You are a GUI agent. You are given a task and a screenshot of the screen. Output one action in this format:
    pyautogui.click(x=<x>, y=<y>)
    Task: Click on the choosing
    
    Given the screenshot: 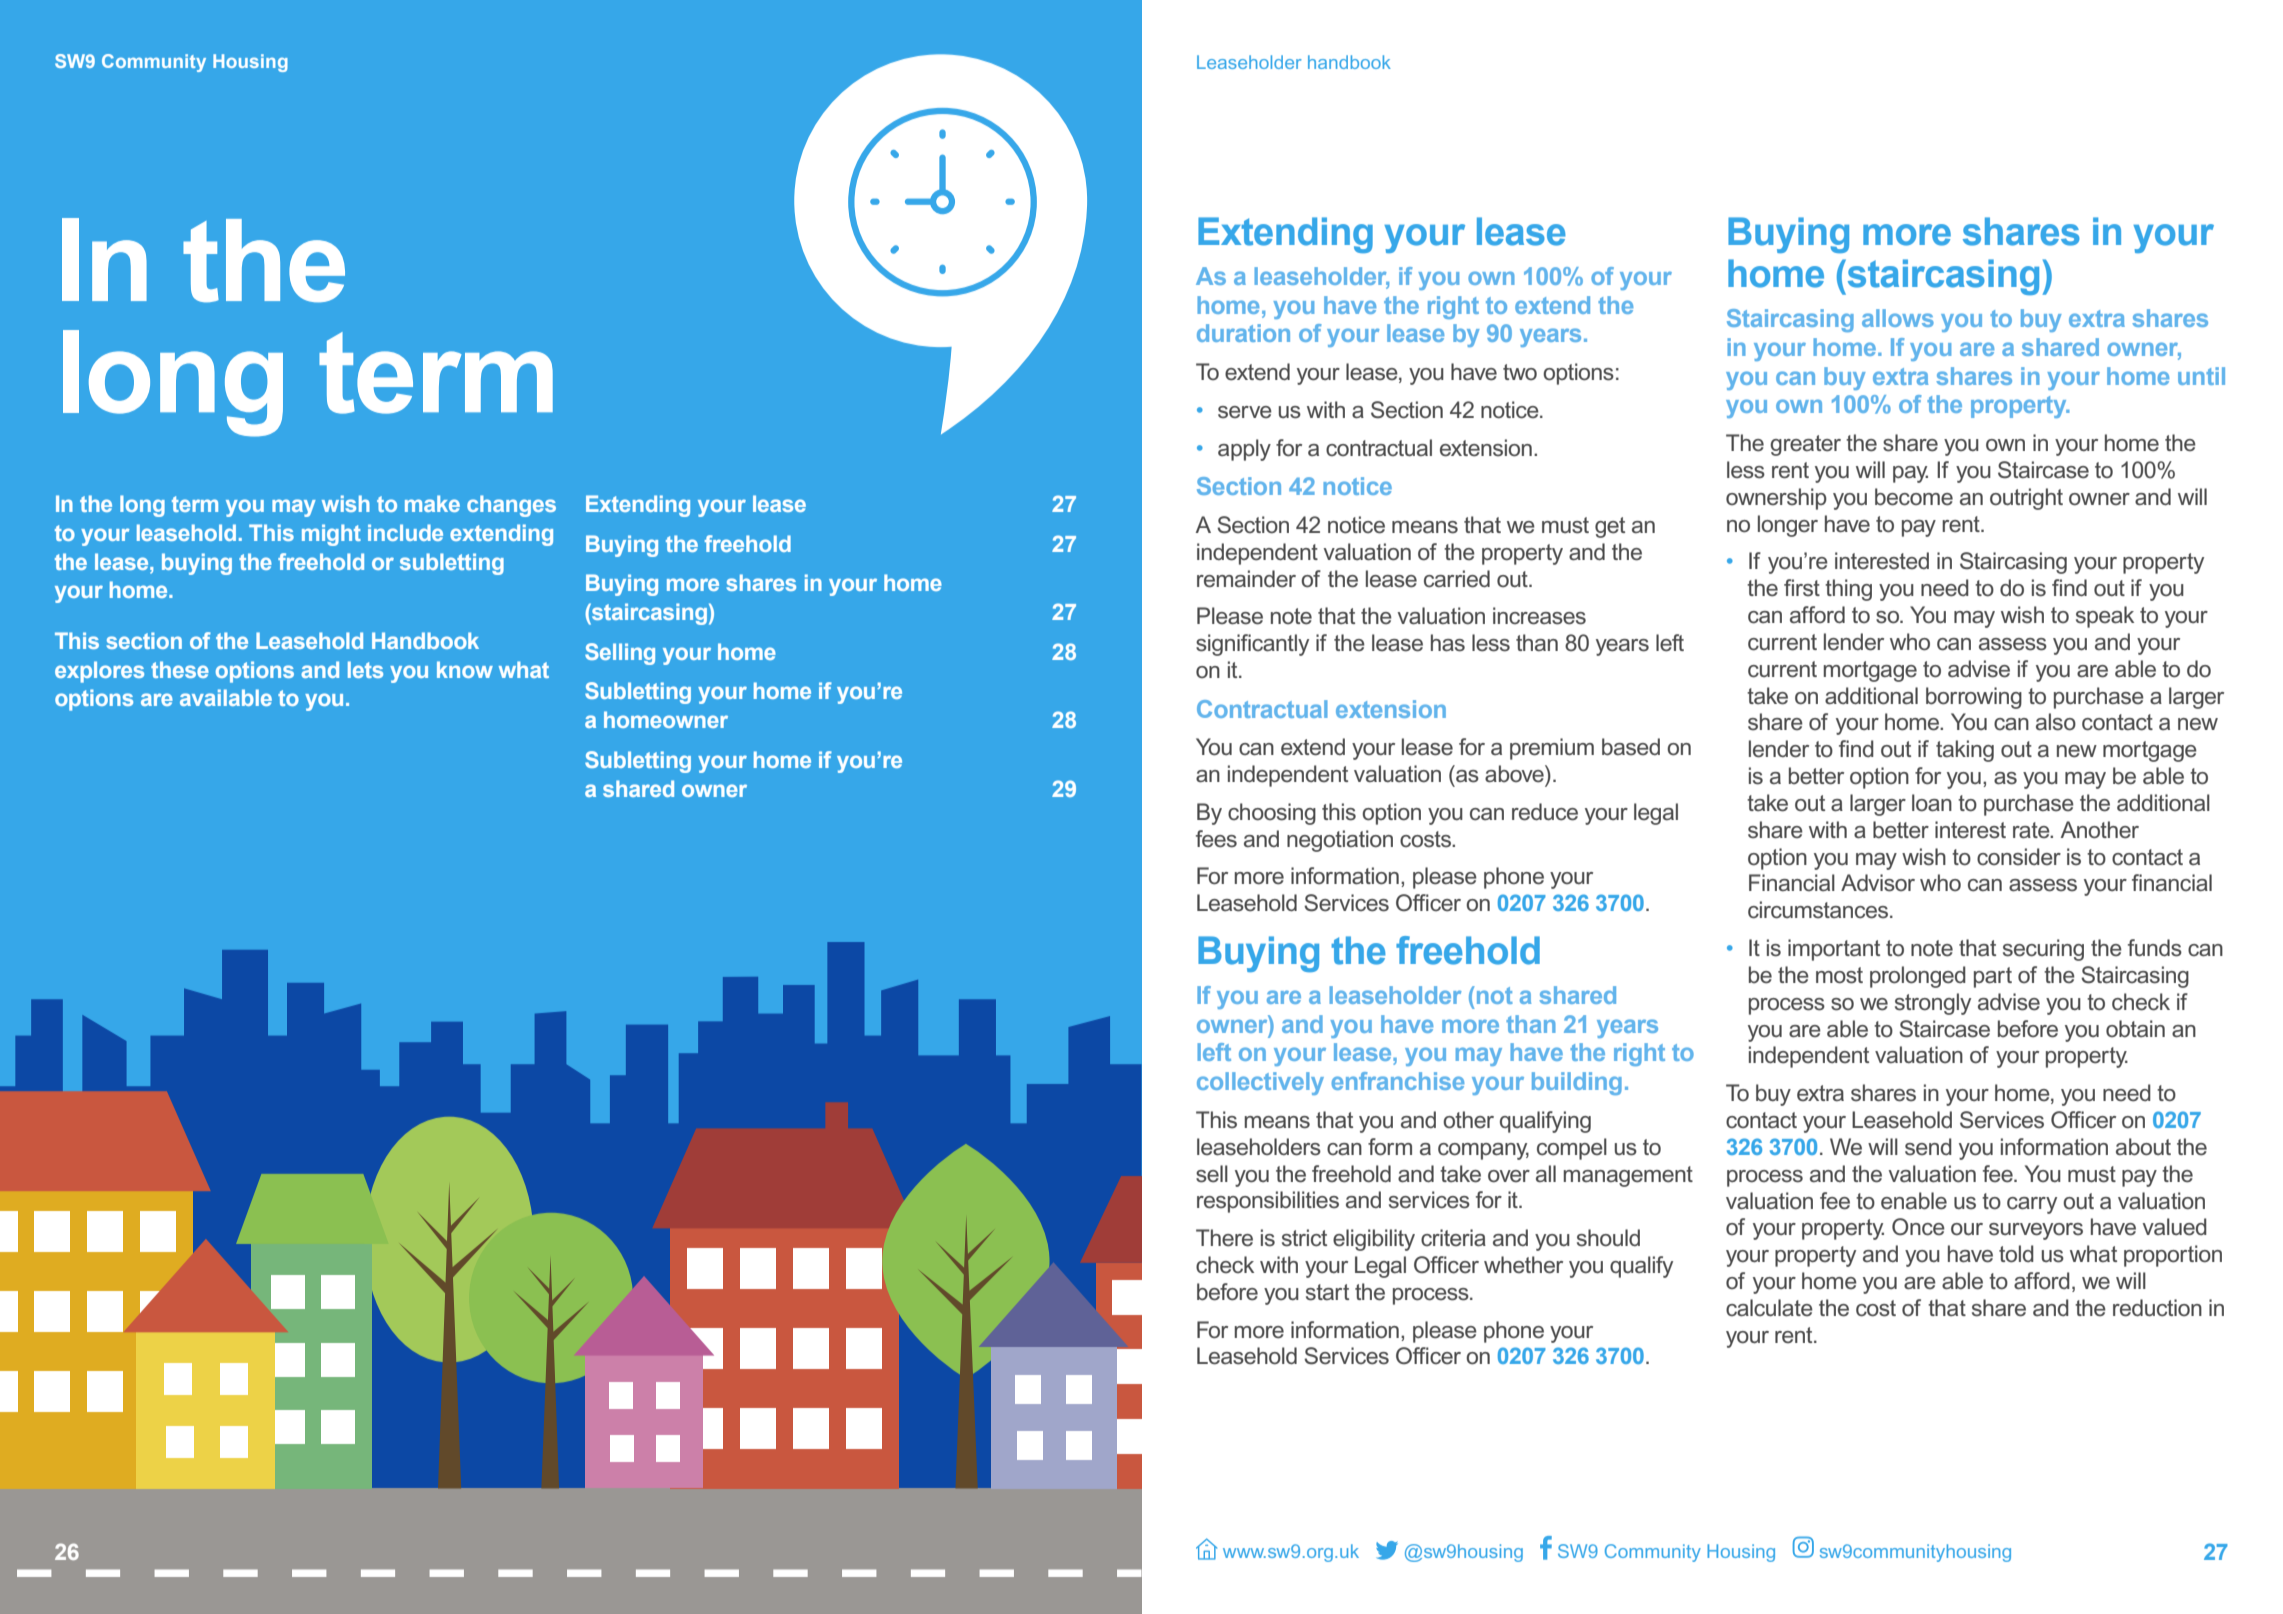 What is the action you would take?
    pyautogui.click(x=1272, y=814)
